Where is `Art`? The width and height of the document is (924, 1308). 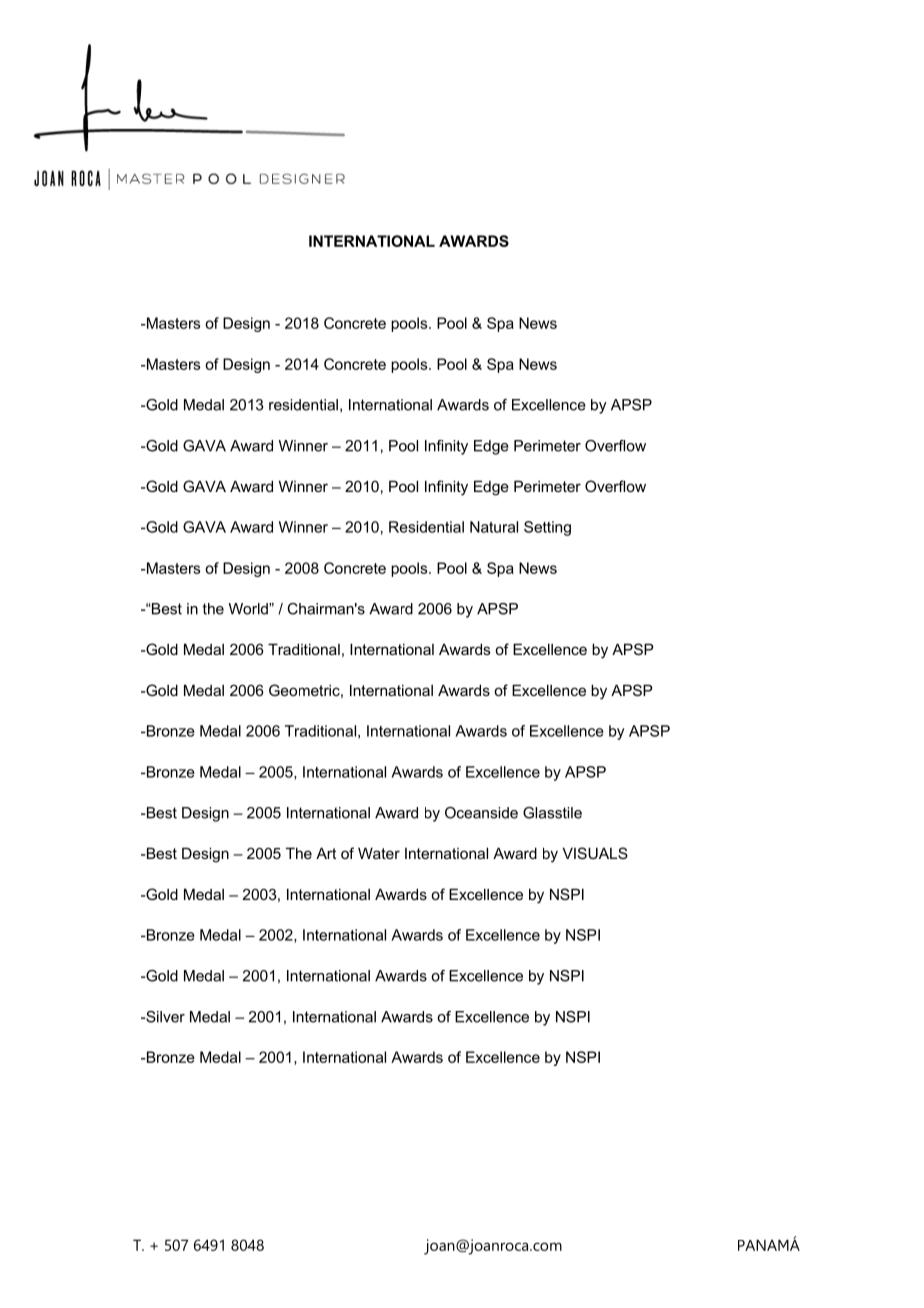 Art is located at coordinates (326, 853).
